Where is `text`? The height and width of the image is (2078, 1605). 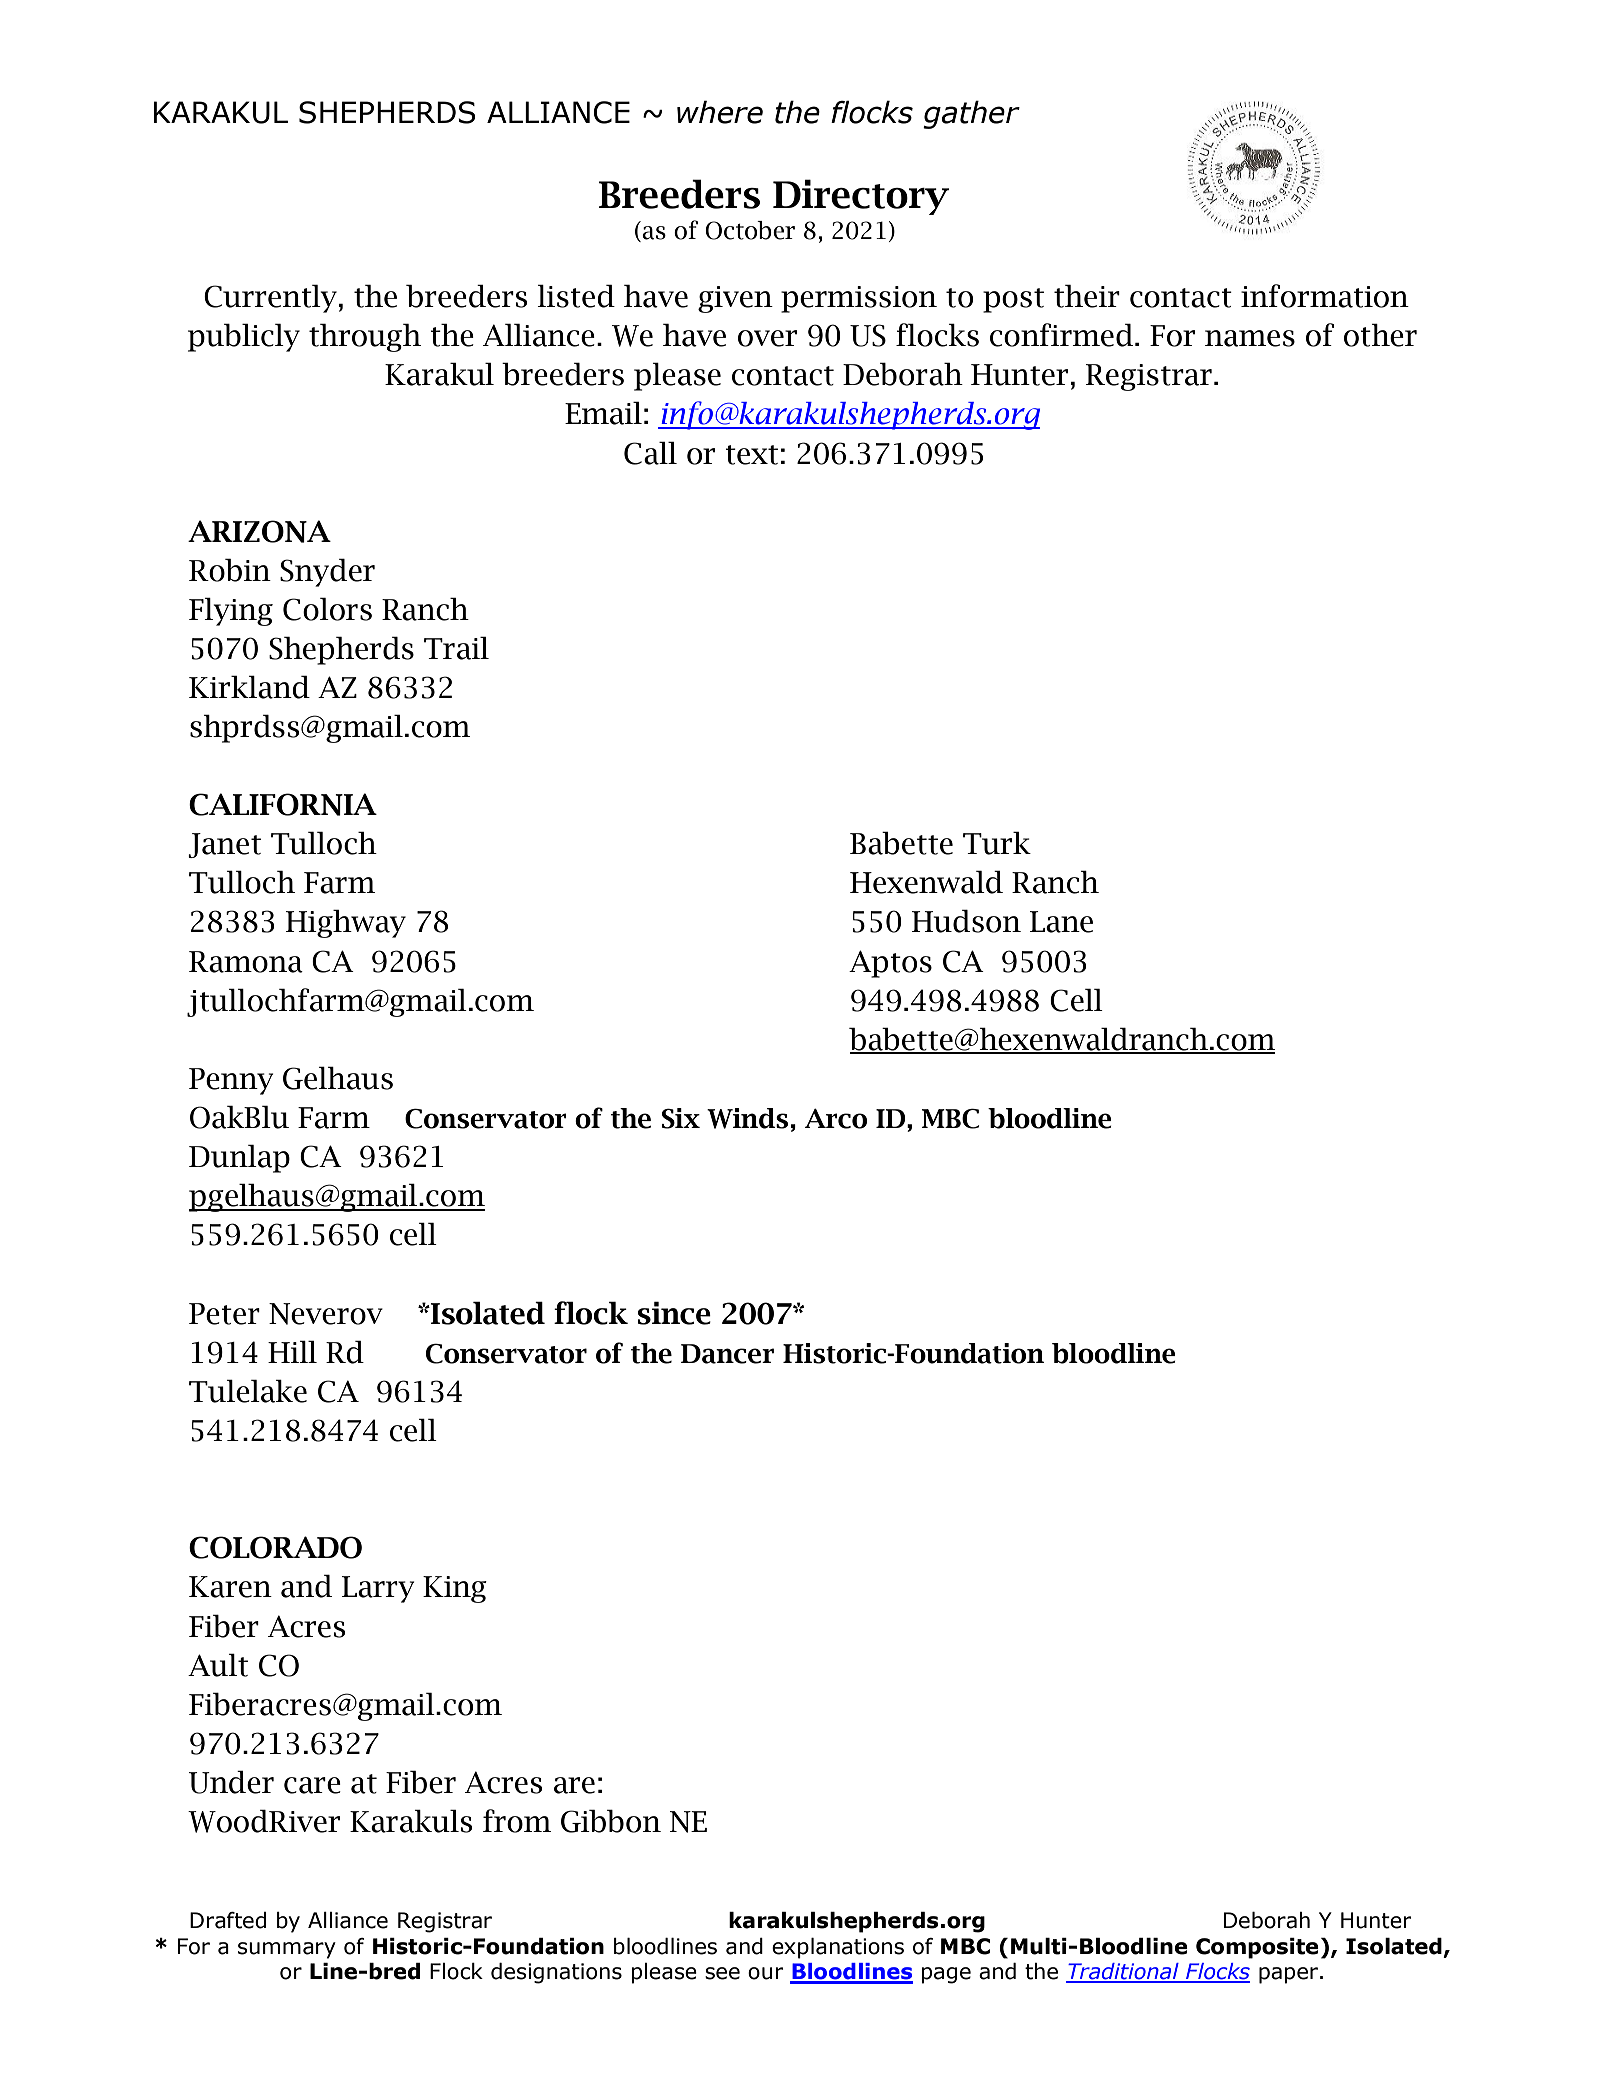
text is located at coordinates (751, 455).
